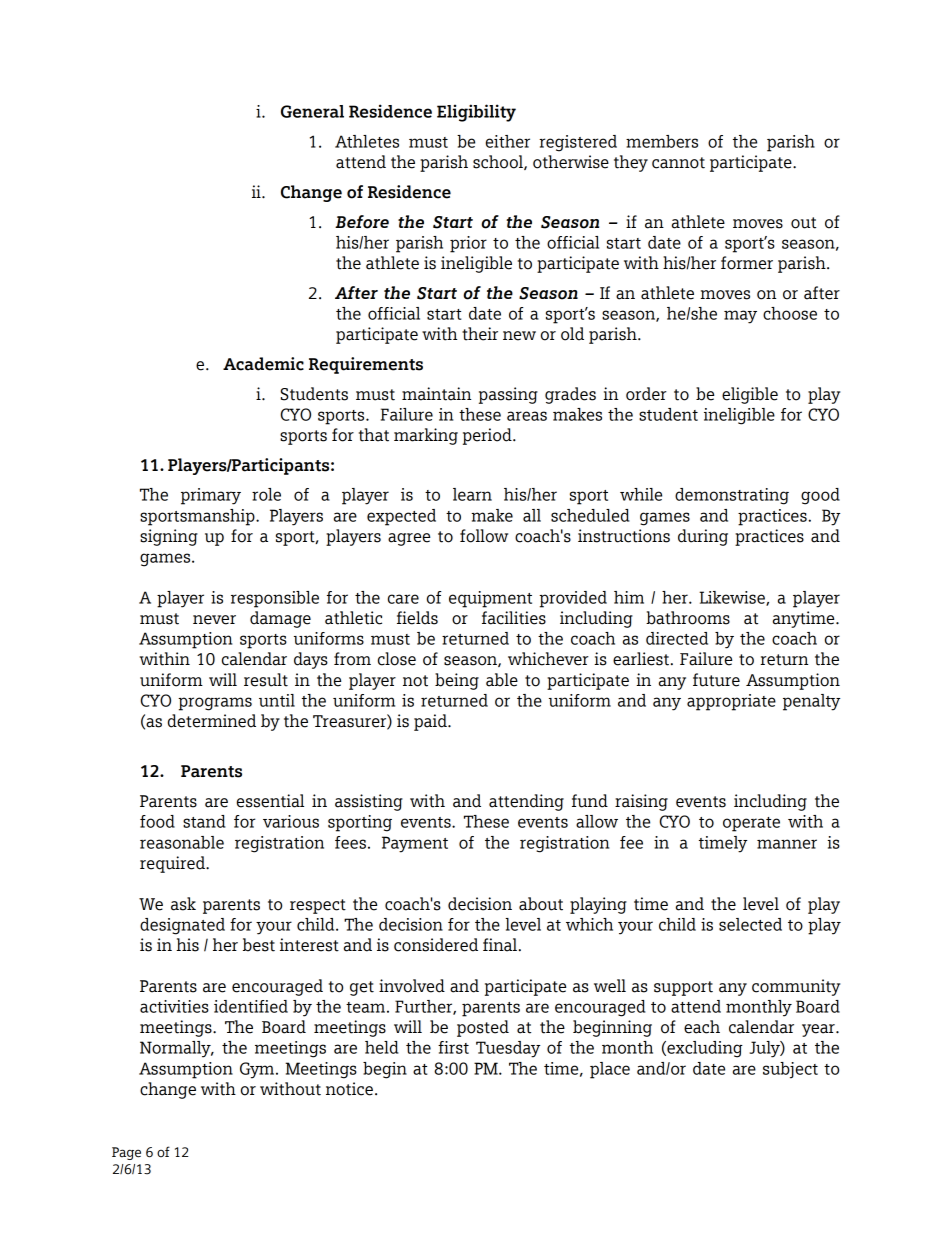  What do you see at coordinates (204, 821) in the document?
I see `stand` at bounding box center [204, 821].
